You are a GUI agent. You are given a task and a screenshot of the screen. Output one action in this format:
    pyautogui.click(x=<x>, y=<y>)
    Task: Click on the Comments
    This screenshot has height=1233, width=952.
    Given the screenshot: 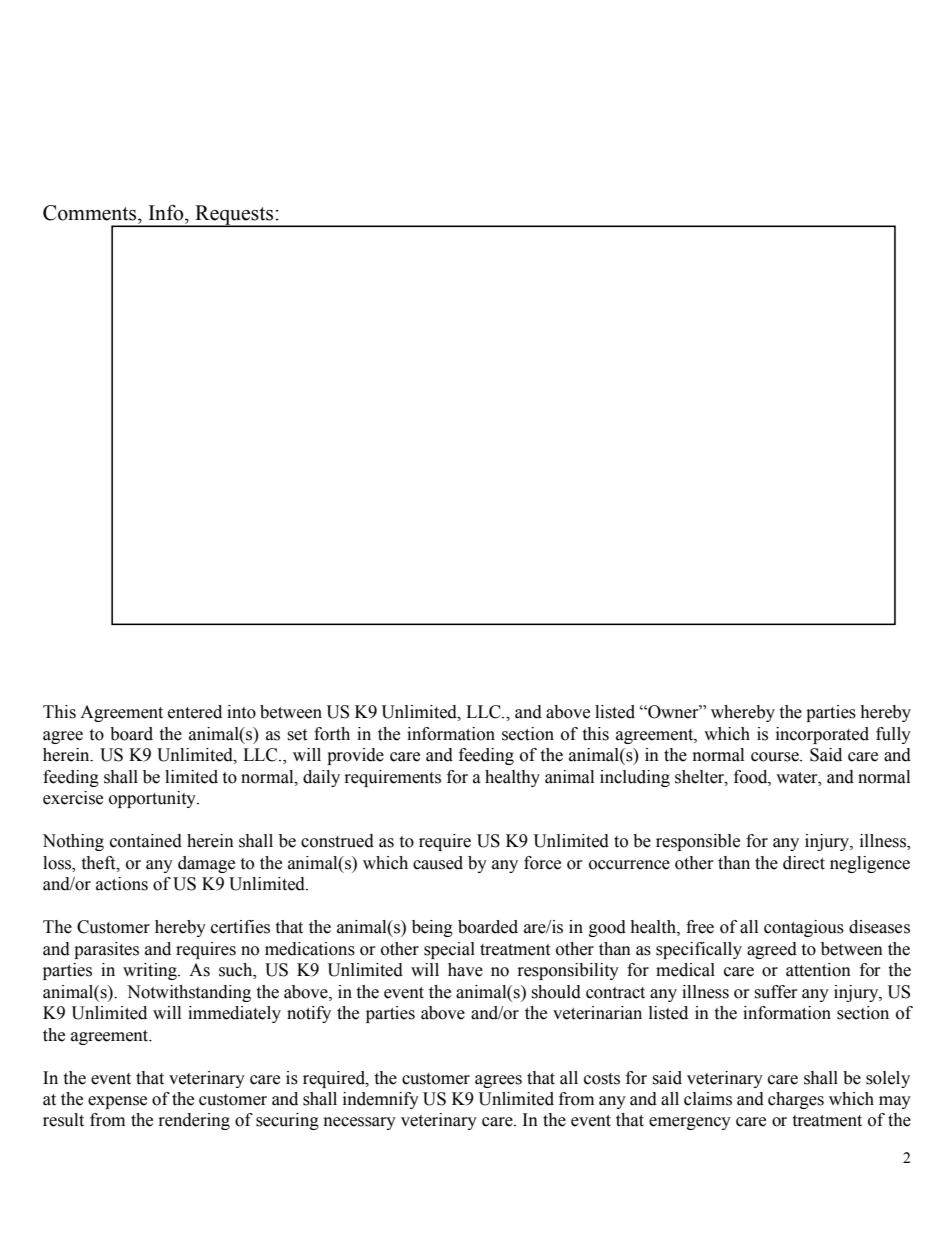 What is the action you would take?
    pyautogui.click(x=91, y=213)
